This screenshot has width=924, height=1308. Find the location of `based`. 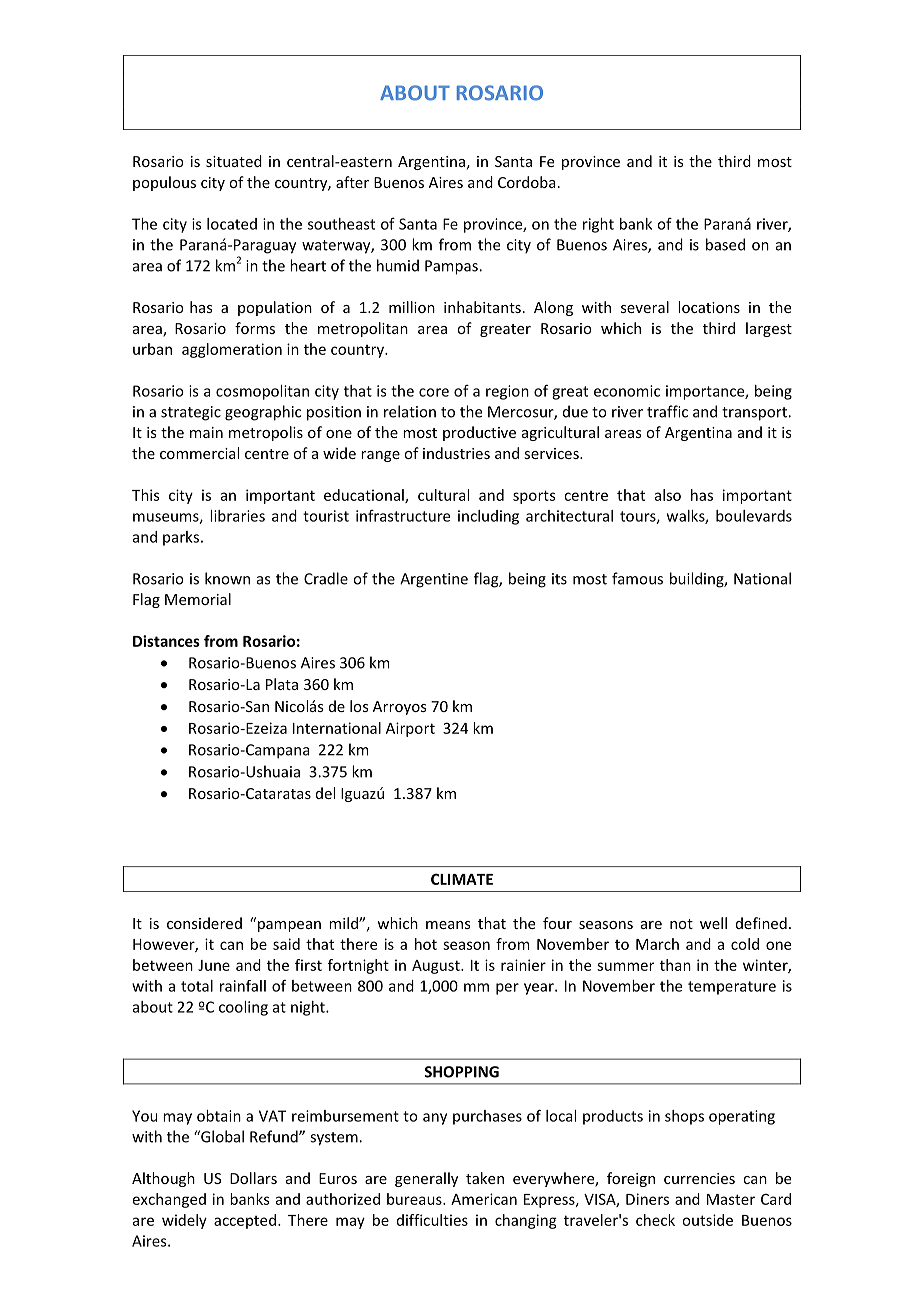

based is located at coordinates (725, 244).
